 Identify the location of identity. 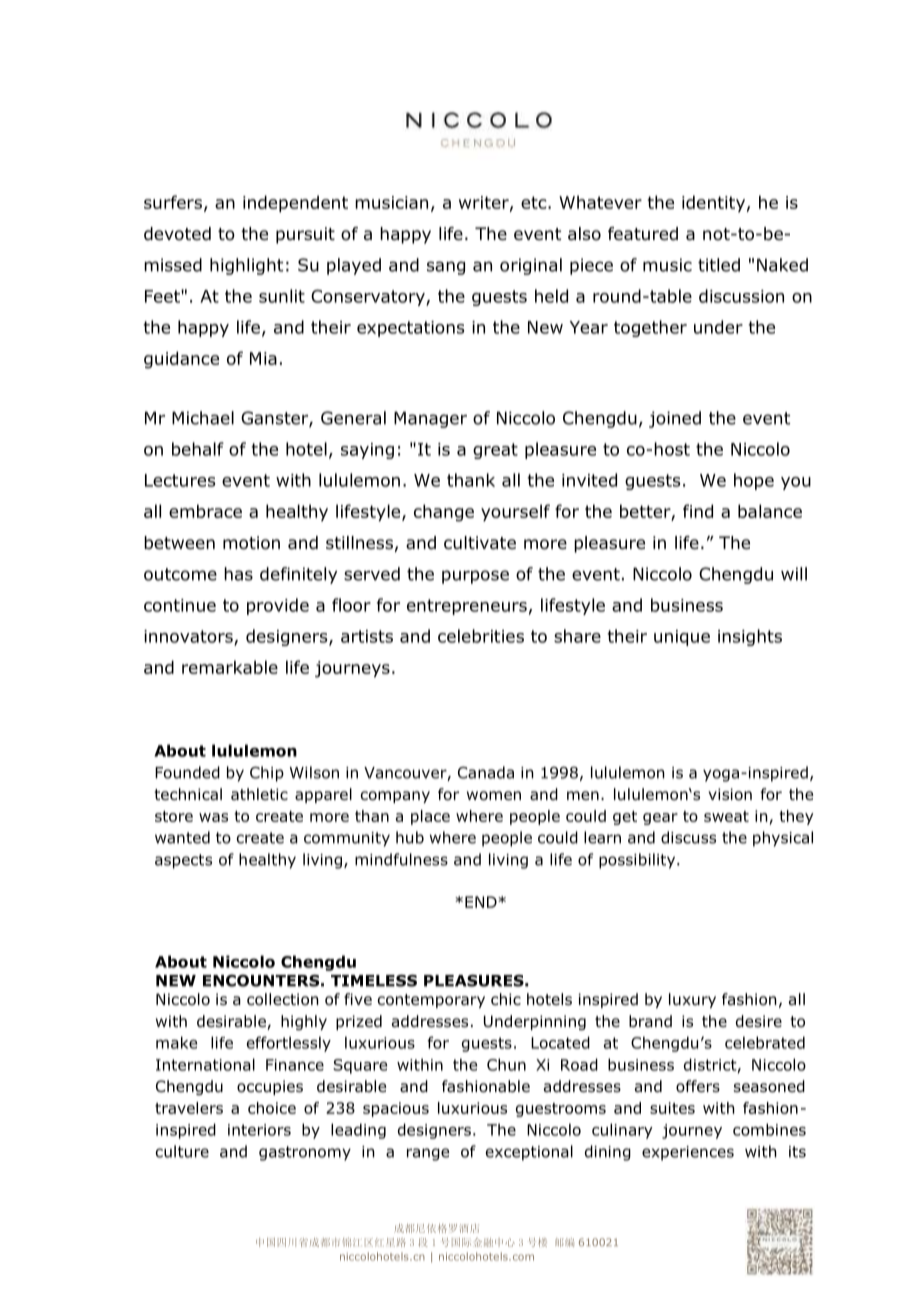
(713, 204).
